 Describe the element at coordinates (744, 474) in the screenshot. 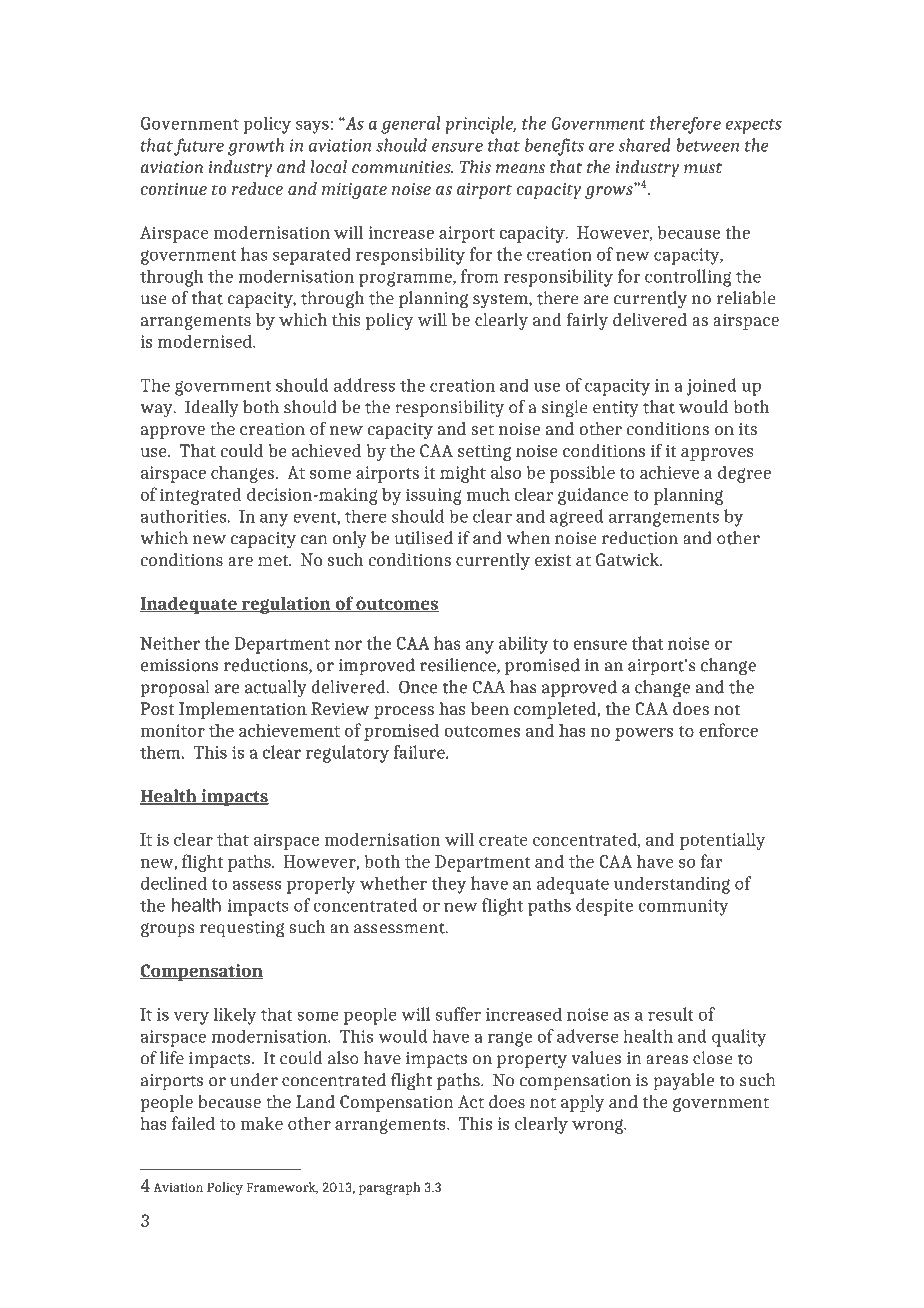

I see `degree` at that location.
